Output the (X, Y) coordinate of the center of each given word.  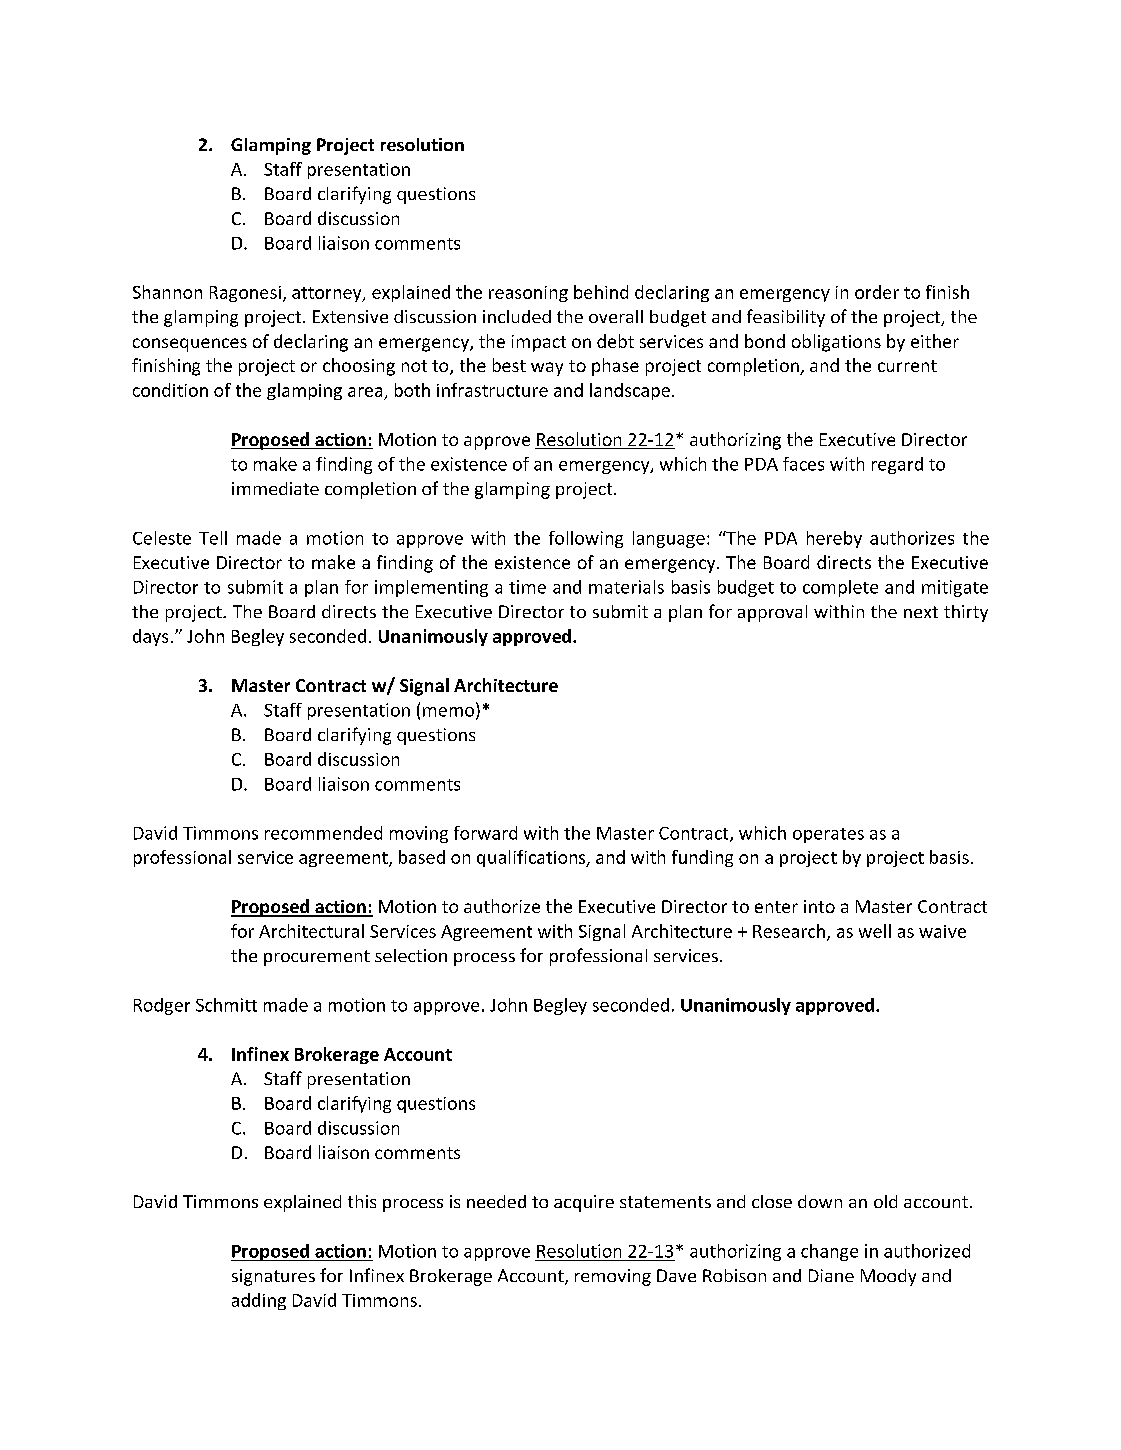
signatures (273, 1277)
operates (828, 835)
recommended (323, 833)
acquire (584, 1203)
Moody (888, 1277)
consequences (190, 345)
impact (539, 343)
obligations (836, 343)
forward (485, 833)
